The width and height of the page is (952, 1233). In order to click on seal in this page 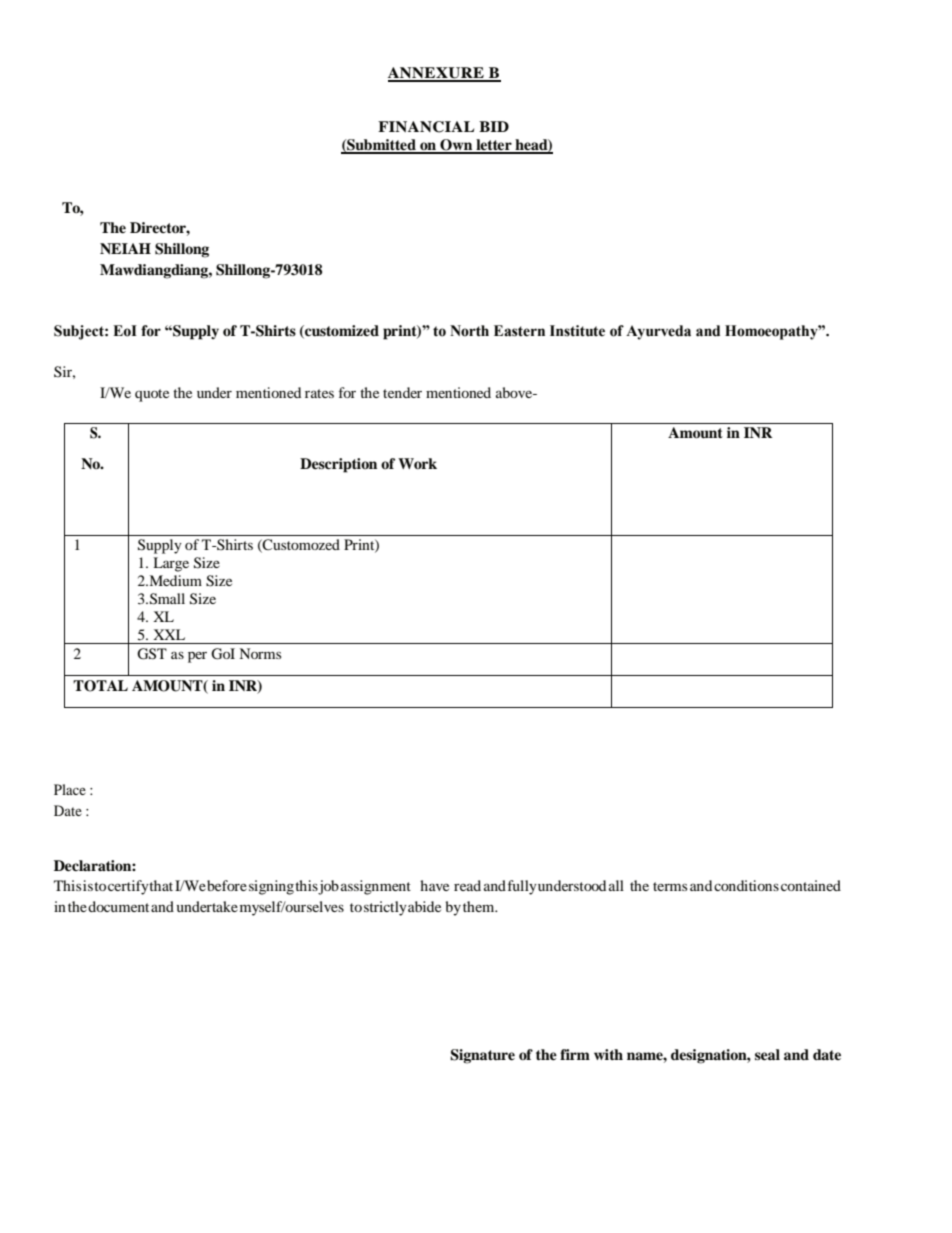, I will do `click(767, 1055)`.
